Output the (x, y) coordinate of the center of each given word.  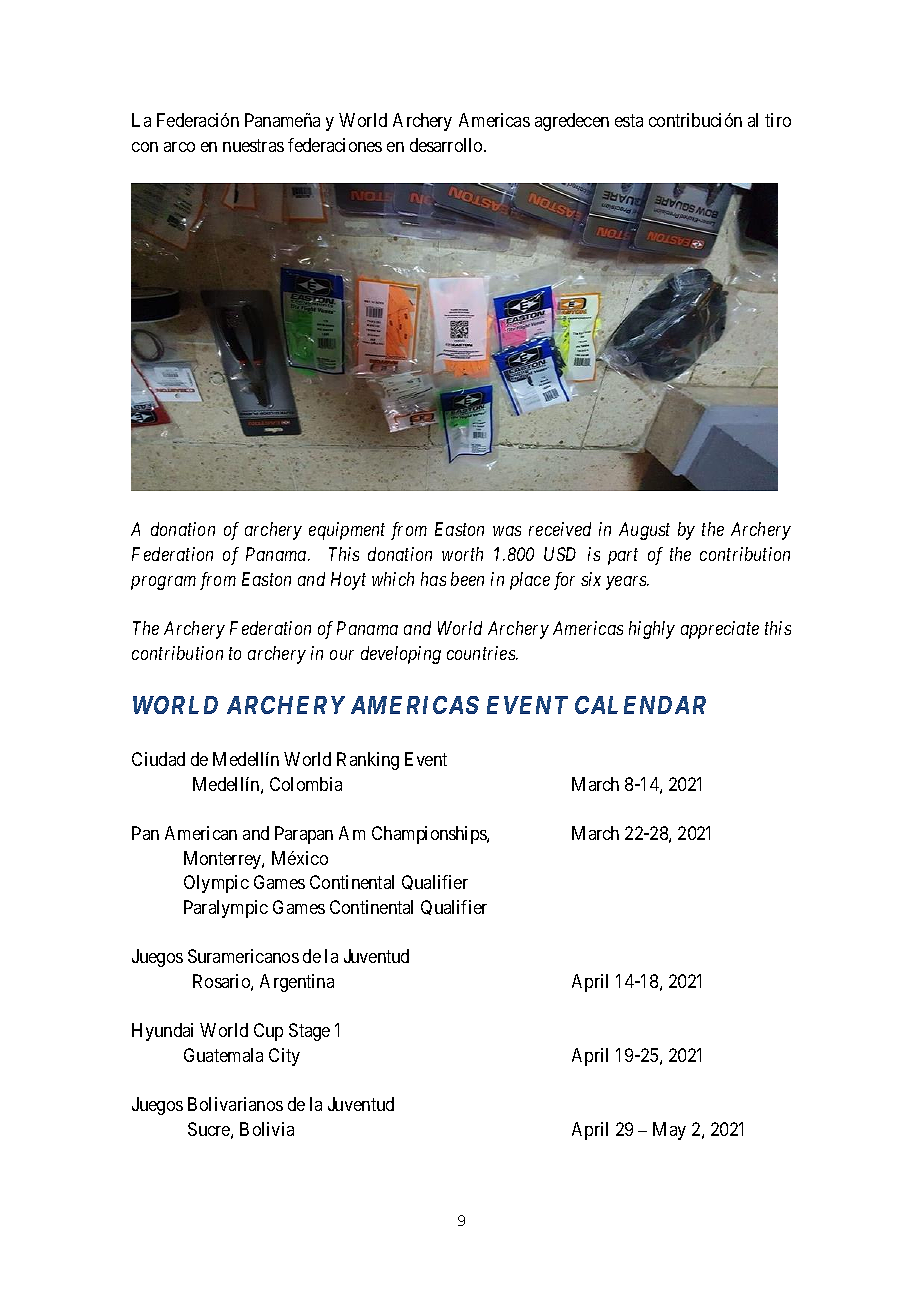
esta (629, 120)
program (163, 583)
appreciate (720, 630)
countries (482, 653)
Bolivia (267, 1129)
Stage (309, 1032)
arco (179, 147)
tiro (778, 120)
